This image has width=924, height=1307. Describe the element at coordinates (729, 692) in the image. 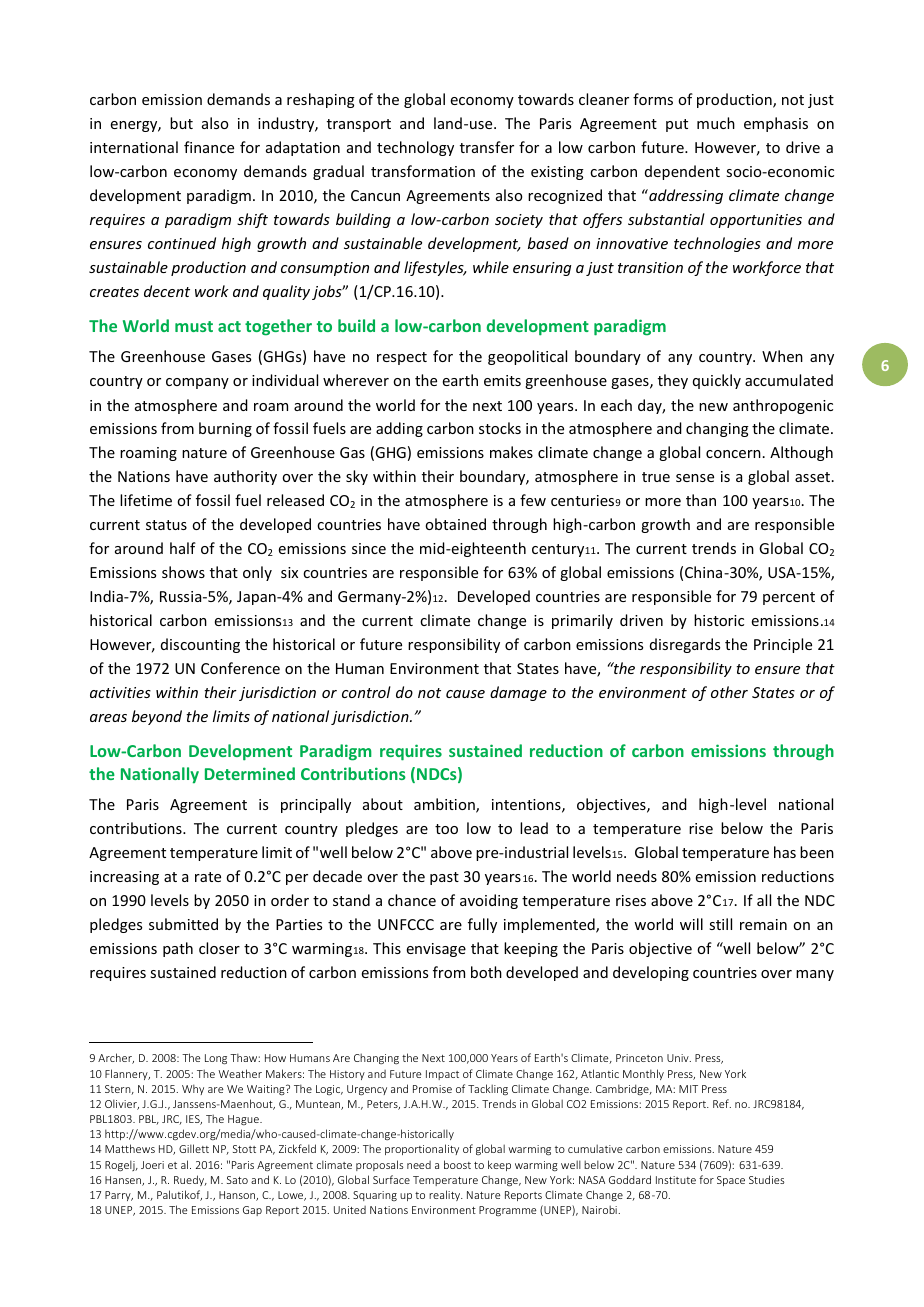

I see `other` at that location.
